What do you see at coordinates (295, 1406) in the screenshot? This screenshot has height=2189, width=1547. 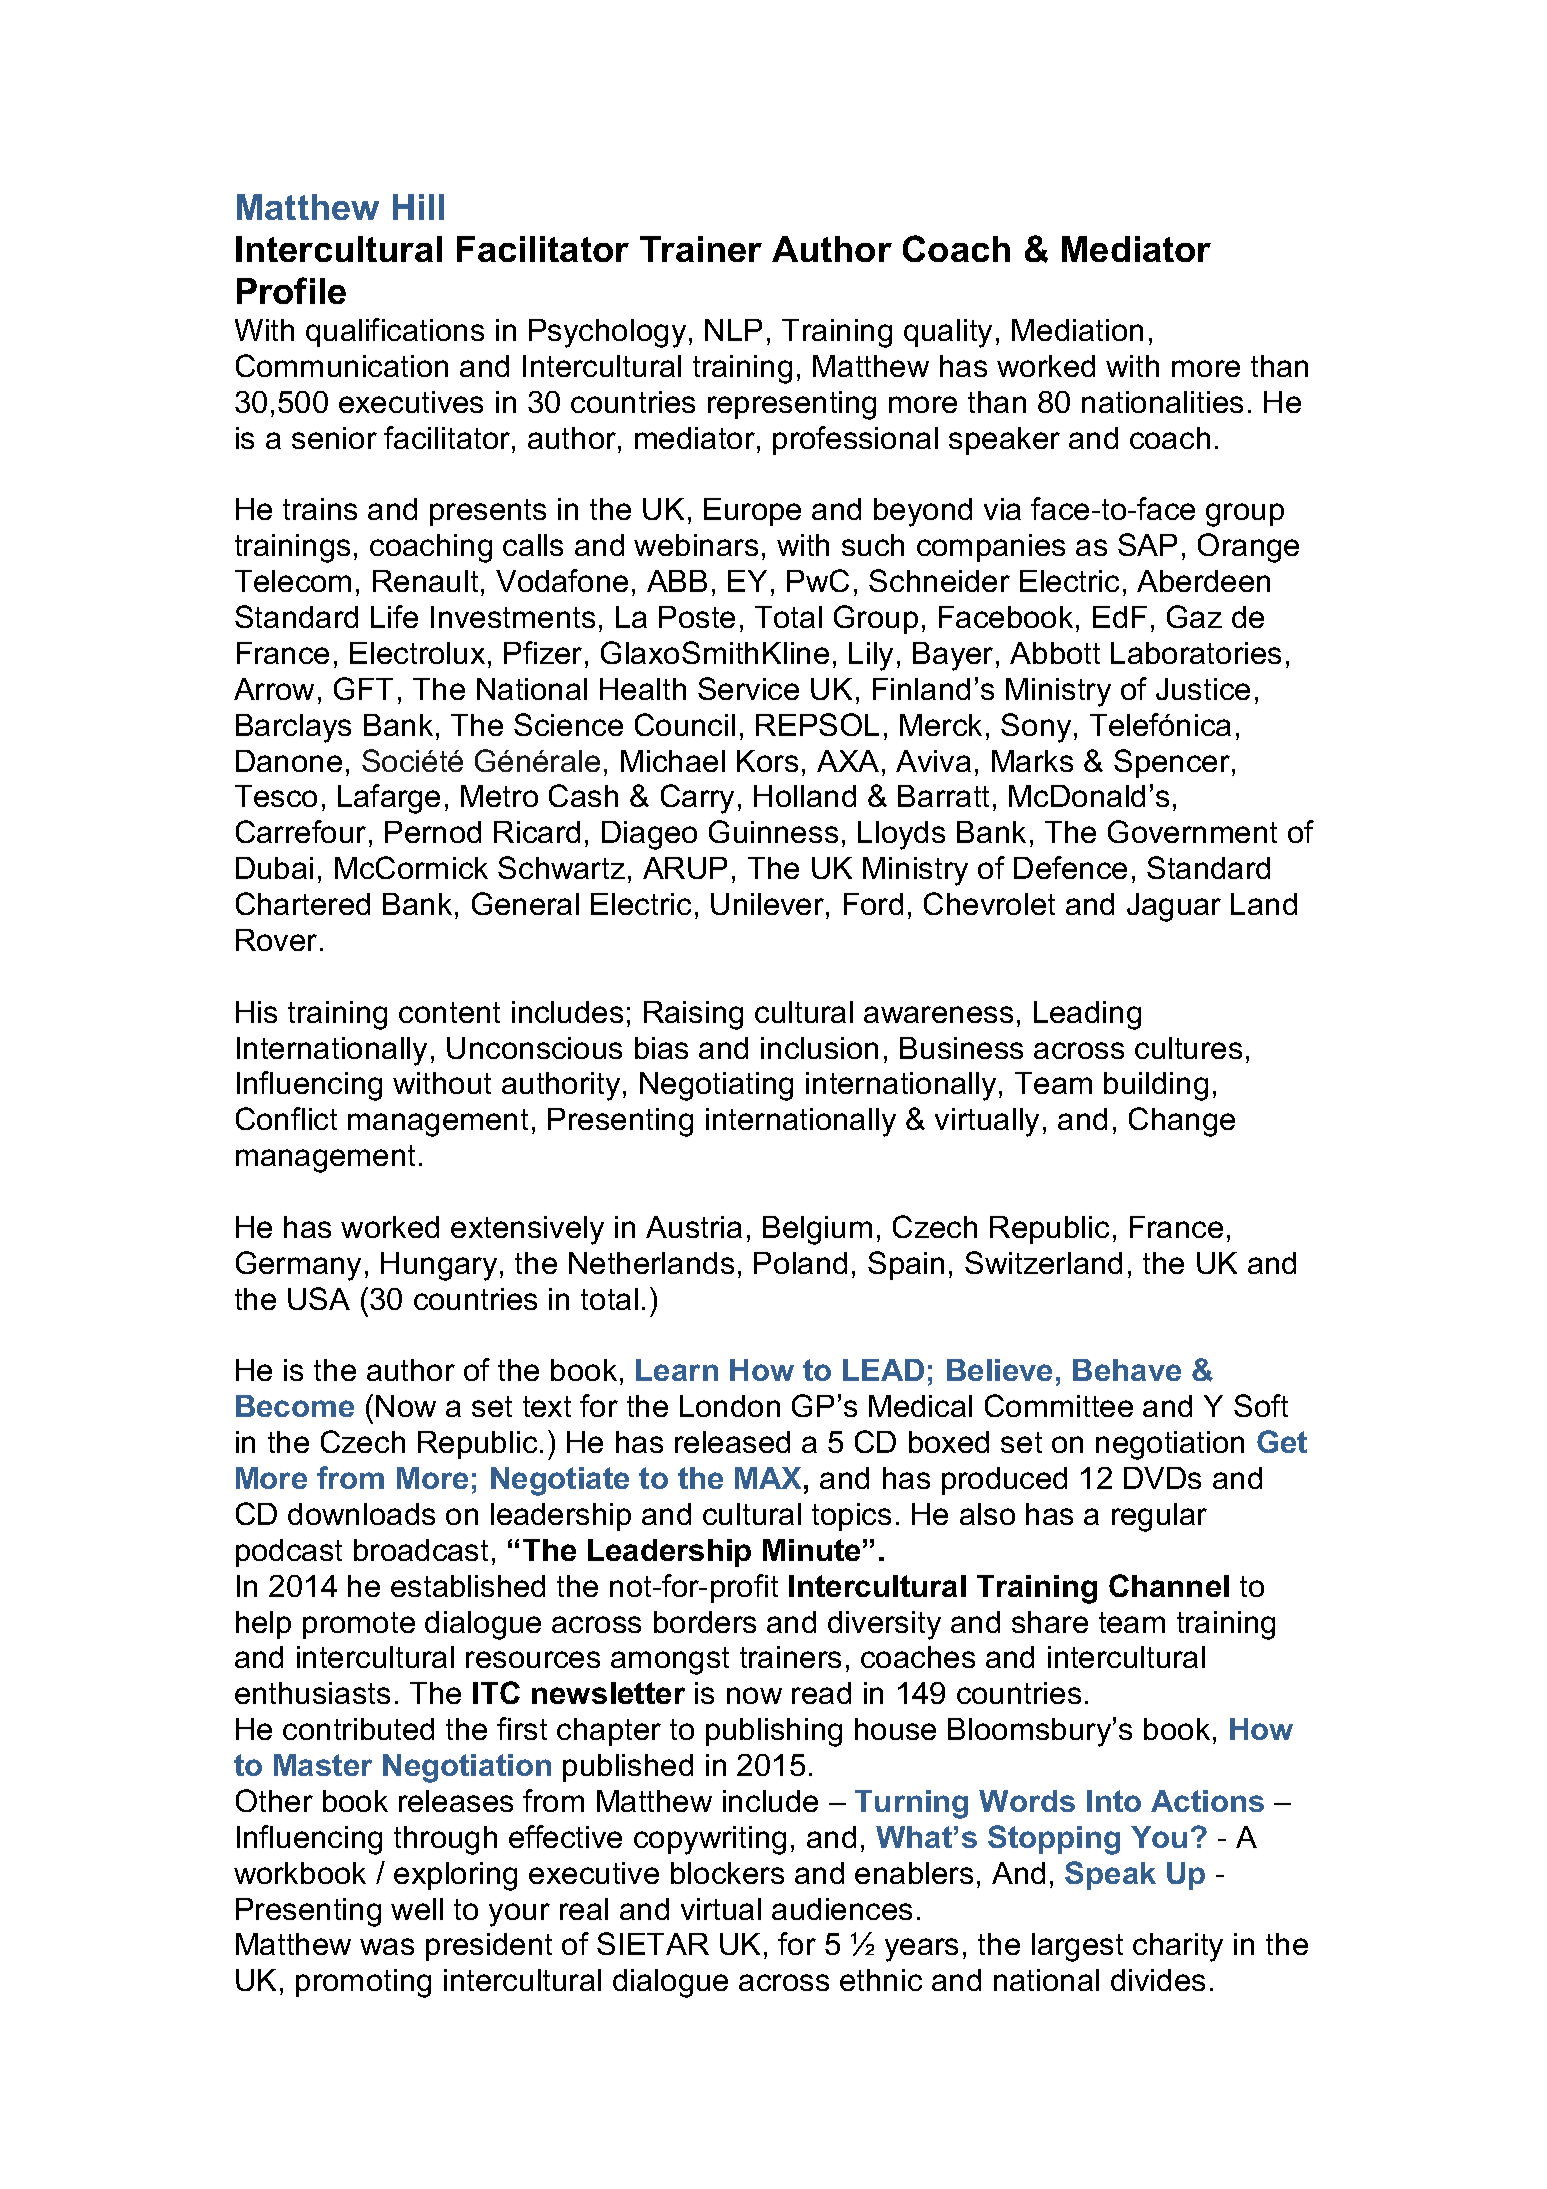 I see `Become` at bounding box center [295, 1406].
